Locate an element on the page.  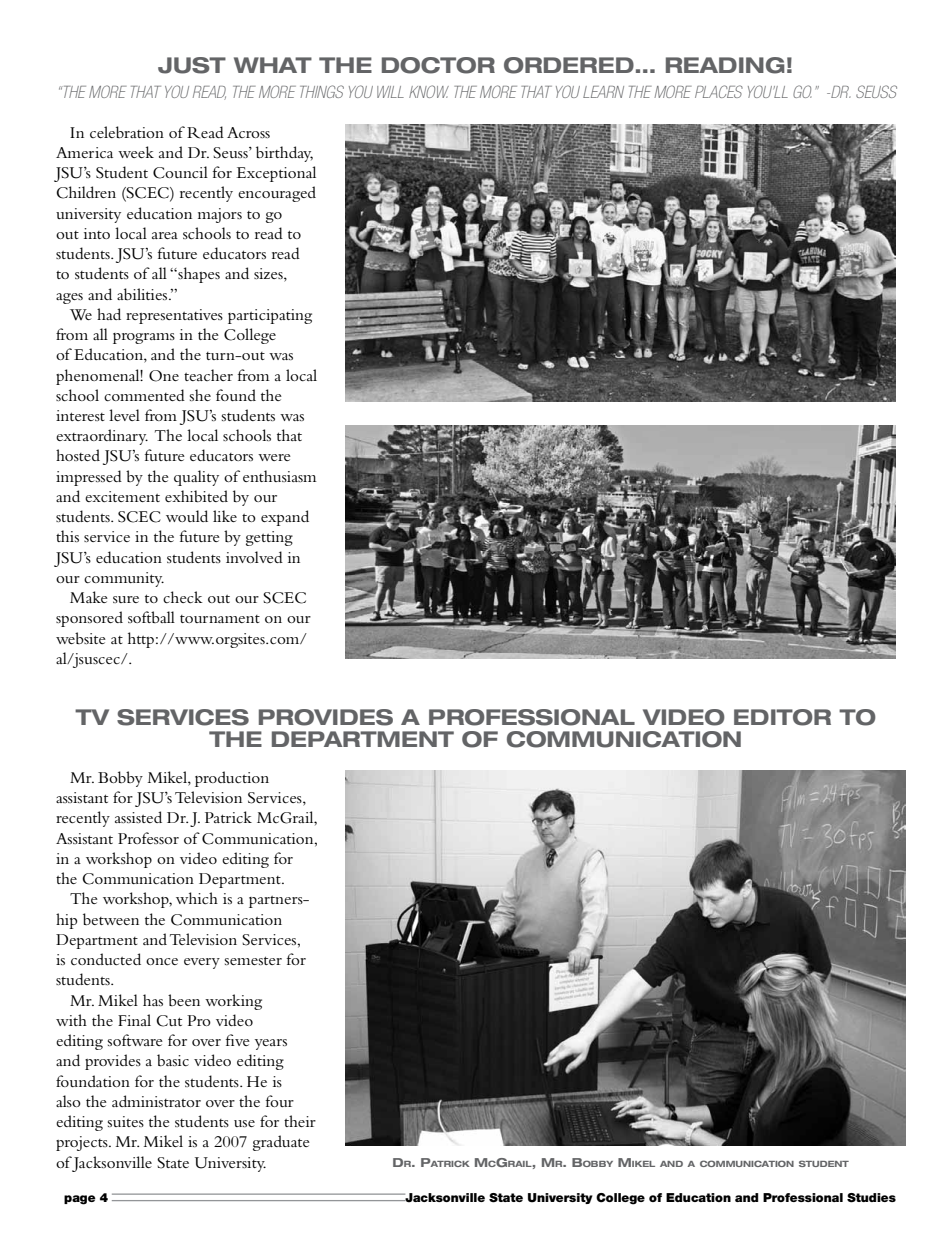
places is located at coordinates (719, 91).
